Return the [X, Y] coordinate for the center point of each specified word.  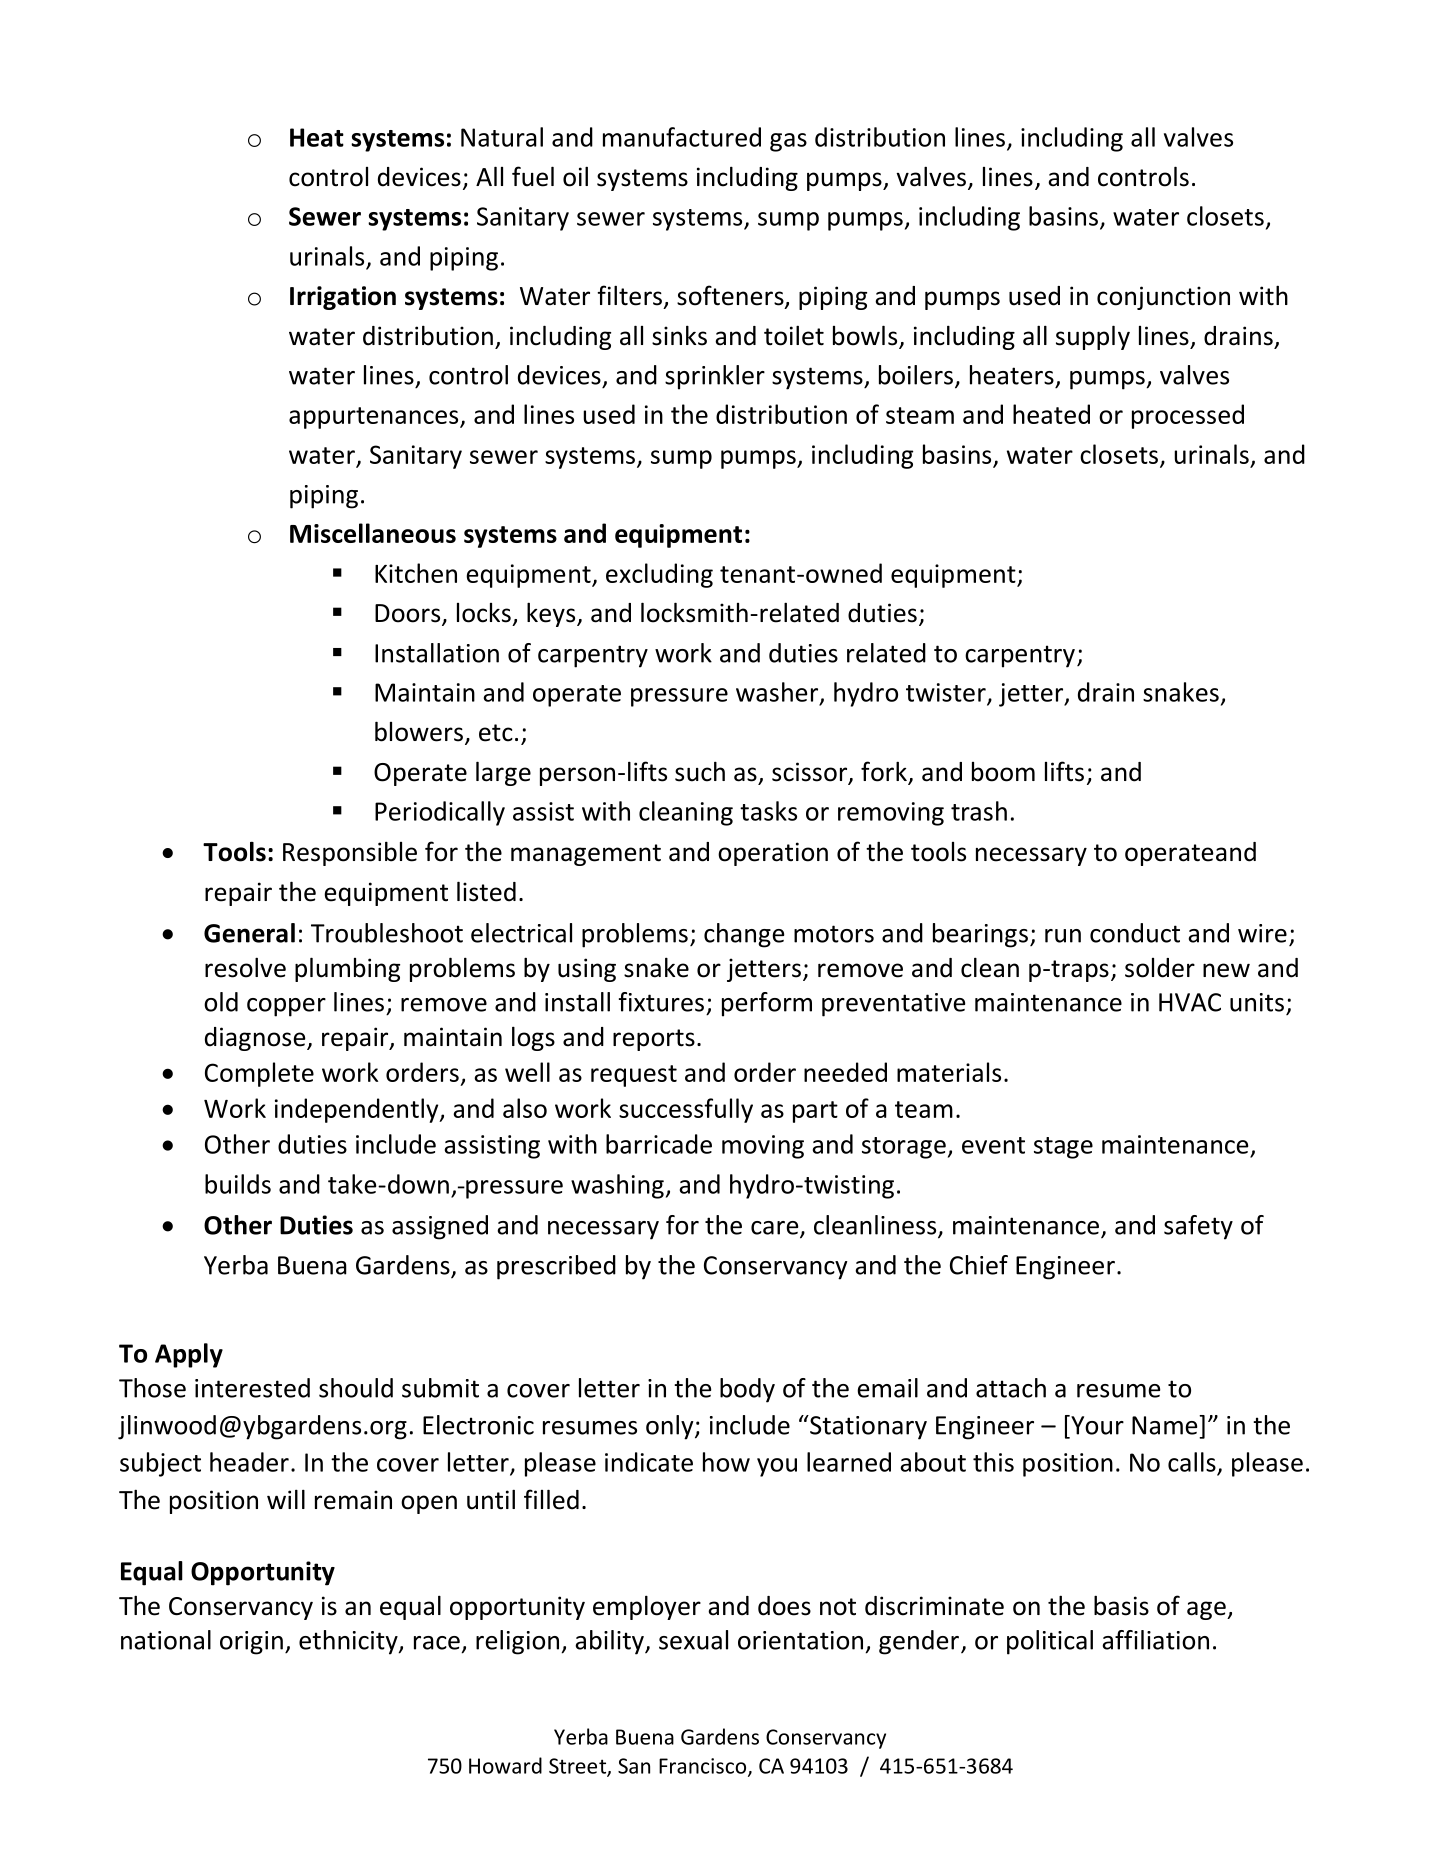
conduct [1135, 933]
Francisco [704, 1767]
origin [251, 1643]
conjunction [1163, 298]
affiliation [1155, 1640]
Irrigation [343, 298]
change [744, 935]
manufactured [682, 137]
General [249, 933]
